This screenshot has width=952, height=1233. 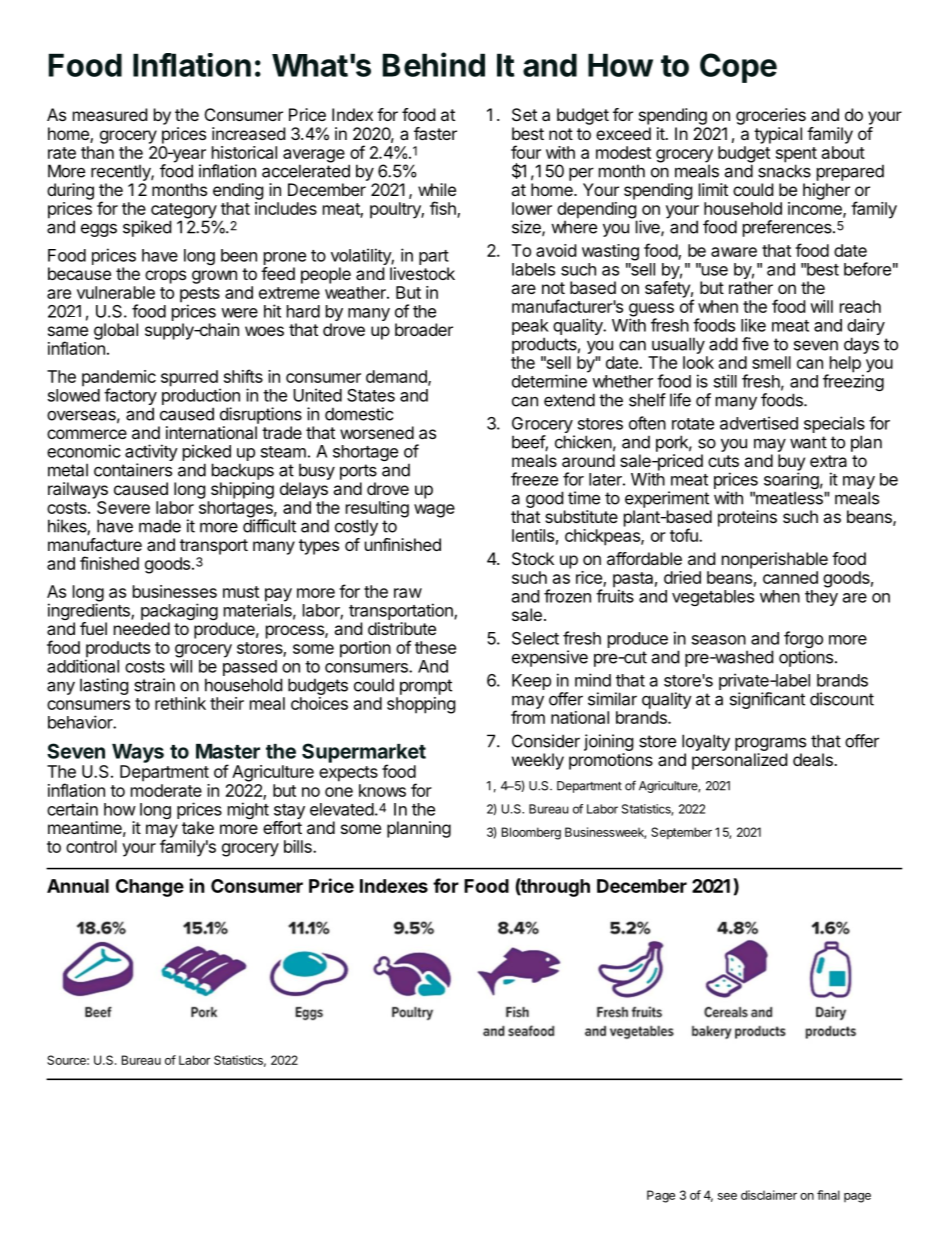 What do you see at coordinates (434, 64) in the screenshot?
I see `Behind` at bounding box center [434, 64].
